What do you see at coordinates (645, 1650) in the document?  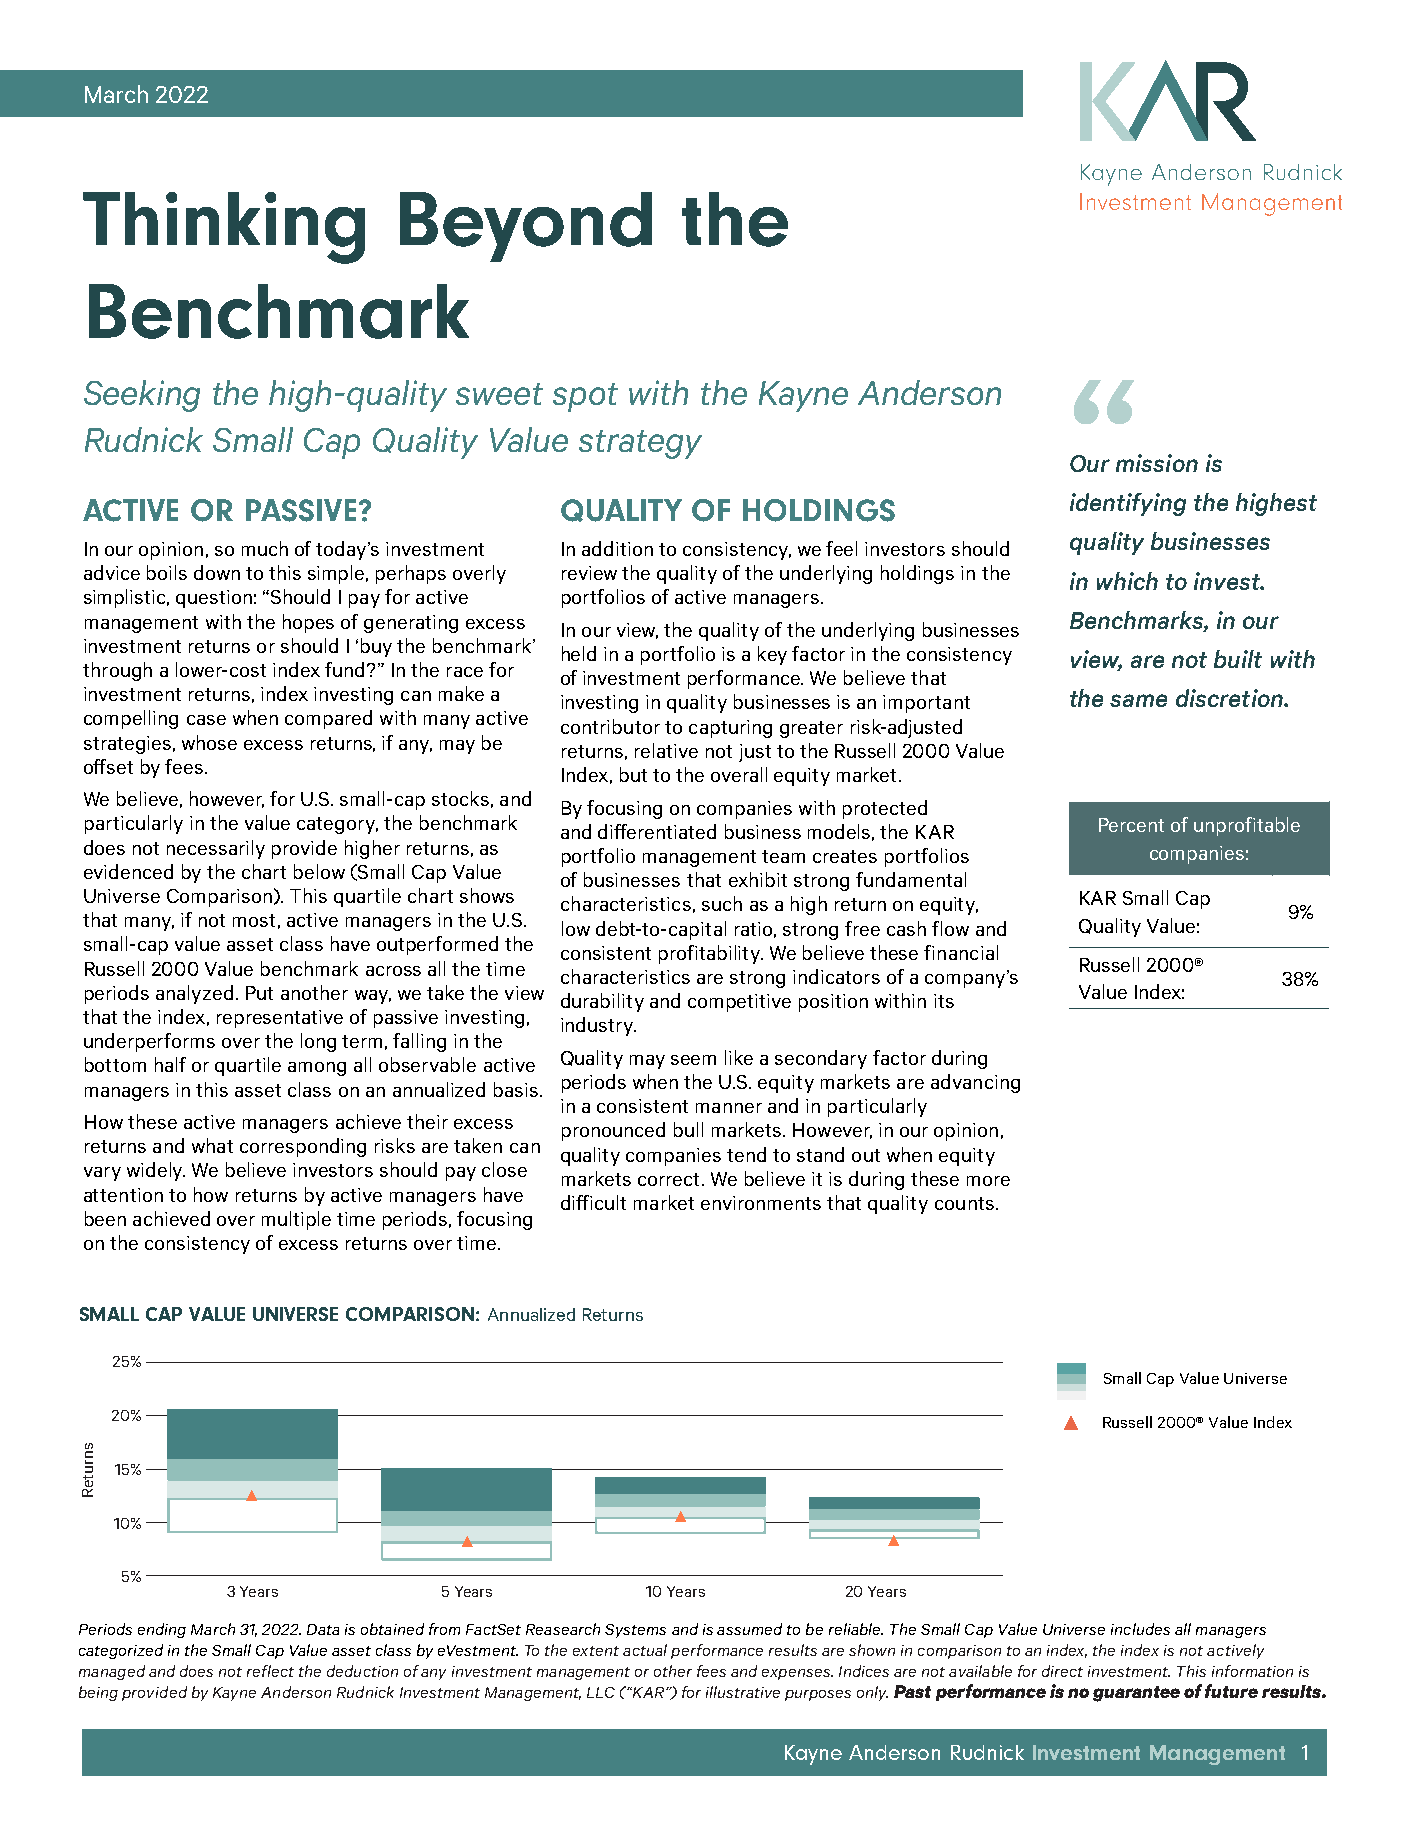 I see `actual` at bounding box center [645, 1650].
